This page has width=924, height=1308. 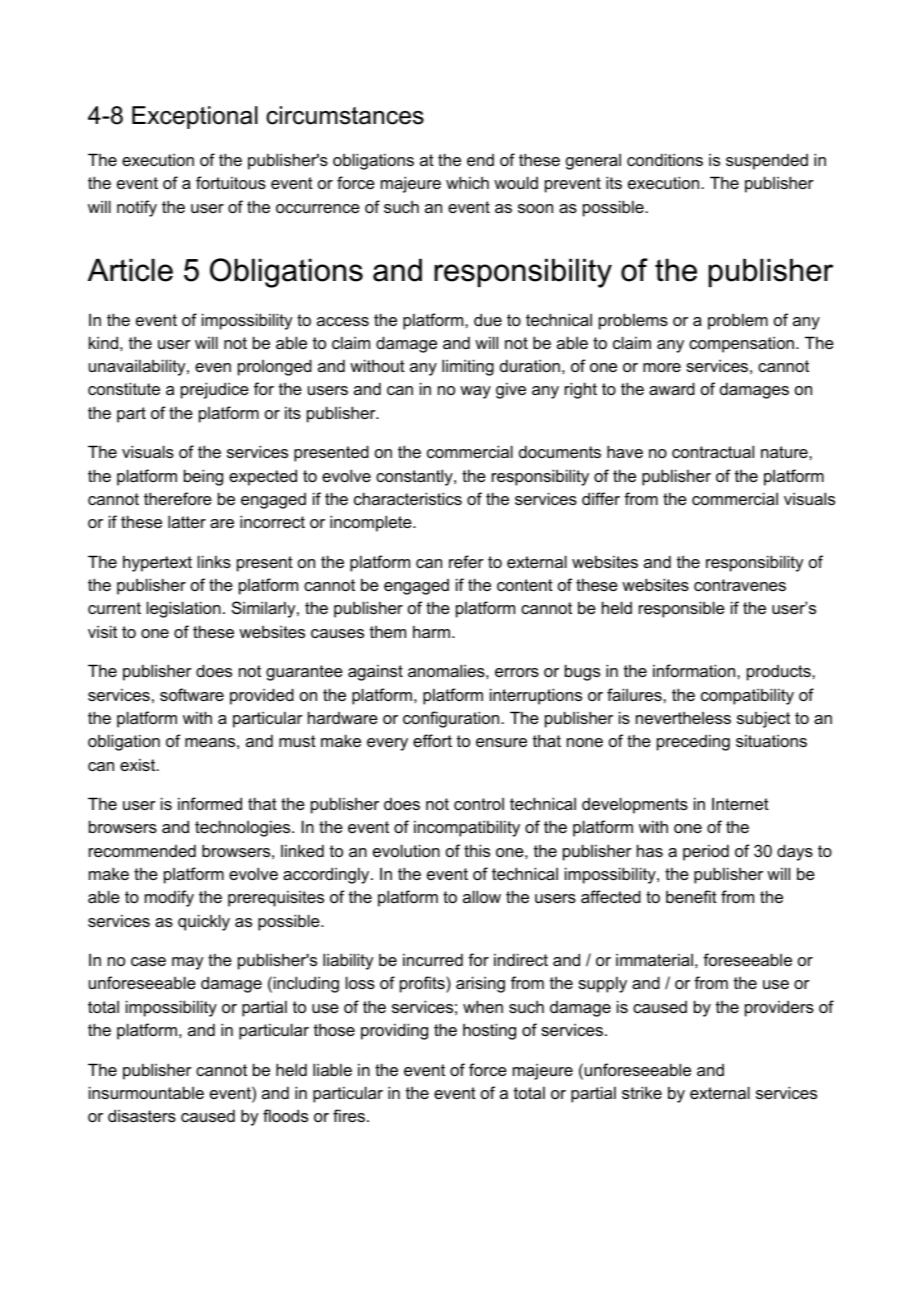 What do you see at coordinates (184, 609) in the page?
I see `legislation` at bounding box center [184, 609].
